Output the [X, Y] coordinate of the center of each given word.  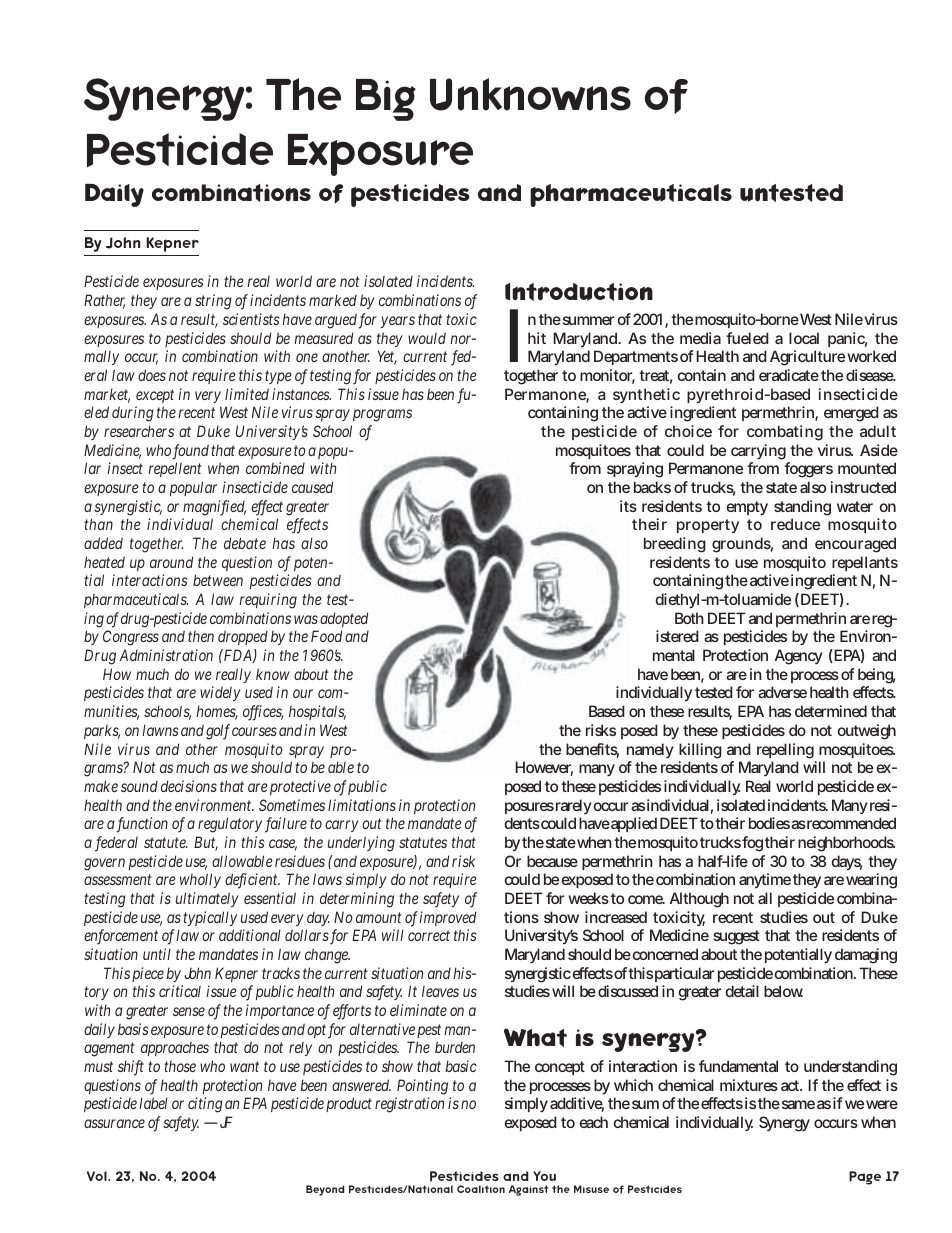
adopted [344, 621]
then [201, 636]
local [804, 338]
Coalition [481, 1189]
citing [205, 1105]
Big [386, 100]
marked [333, 300]
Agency [799, 657]
